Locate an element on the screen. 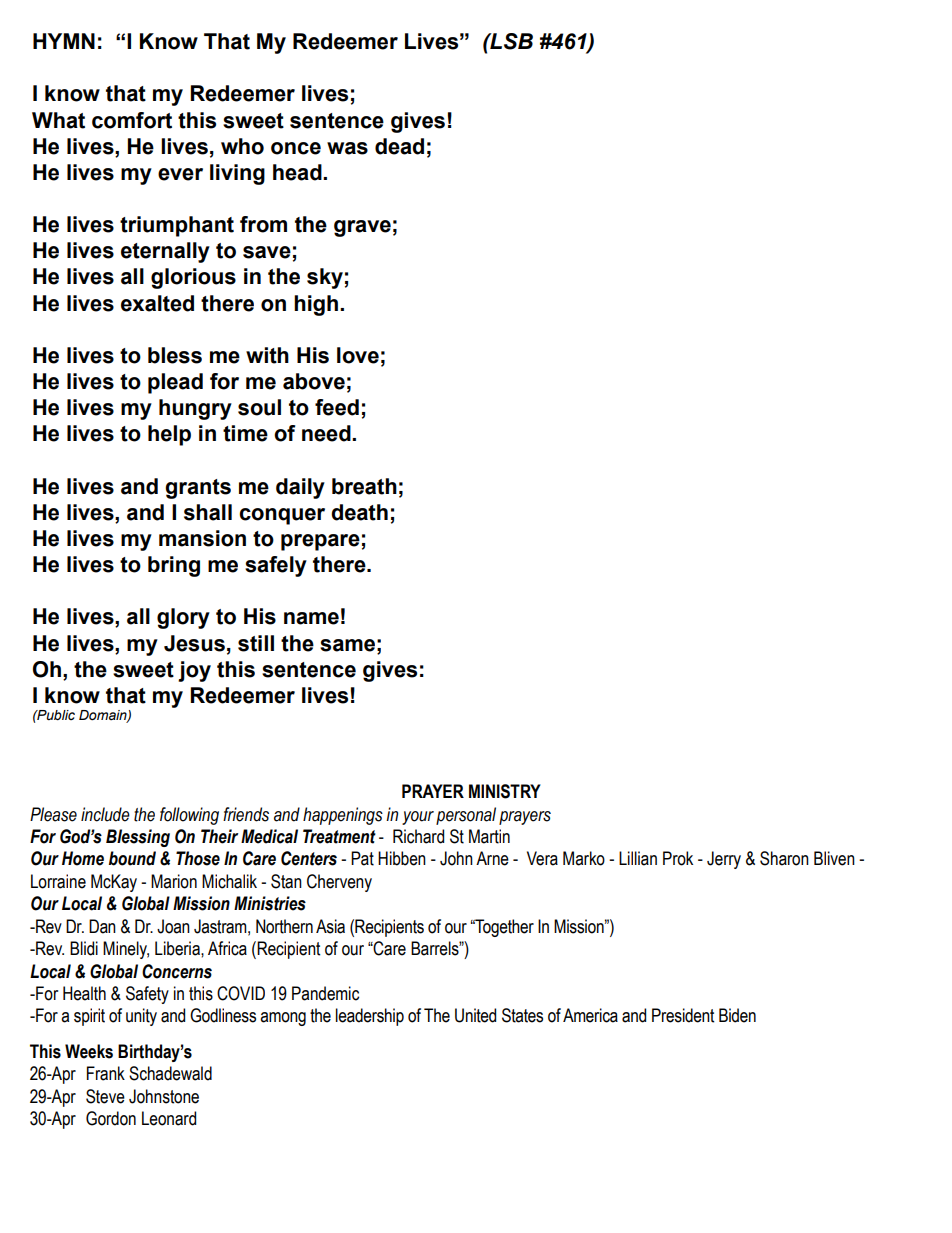 This screenshot has width=952, height=1233. comfort is located at coordinates (132, 120).
